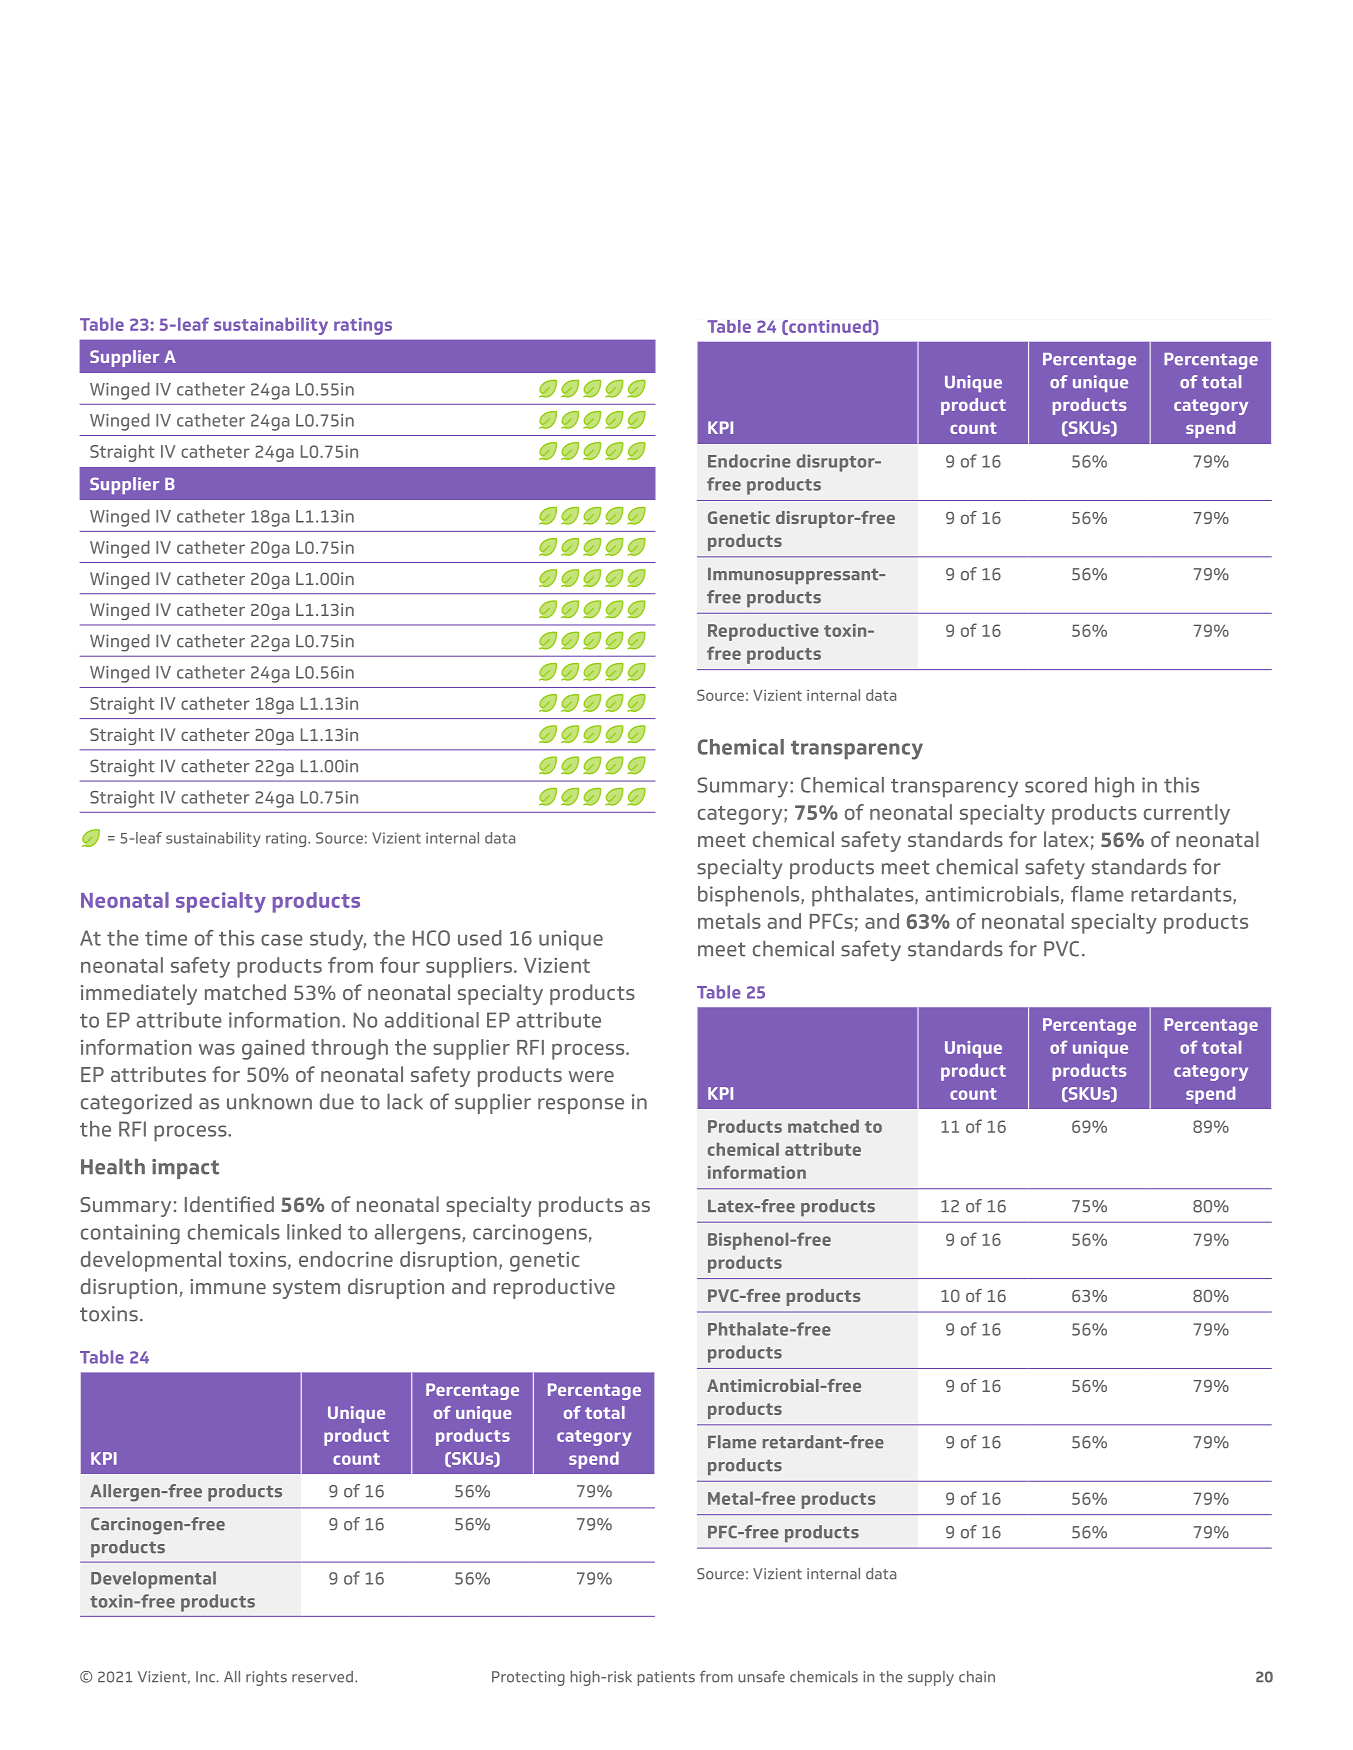 Image resolution: width=1353 pixels, height=1750 pixels. What do you see at coordinates (228, 1286) in the document?
I see `immune` at bounding box center [228, 1286].
